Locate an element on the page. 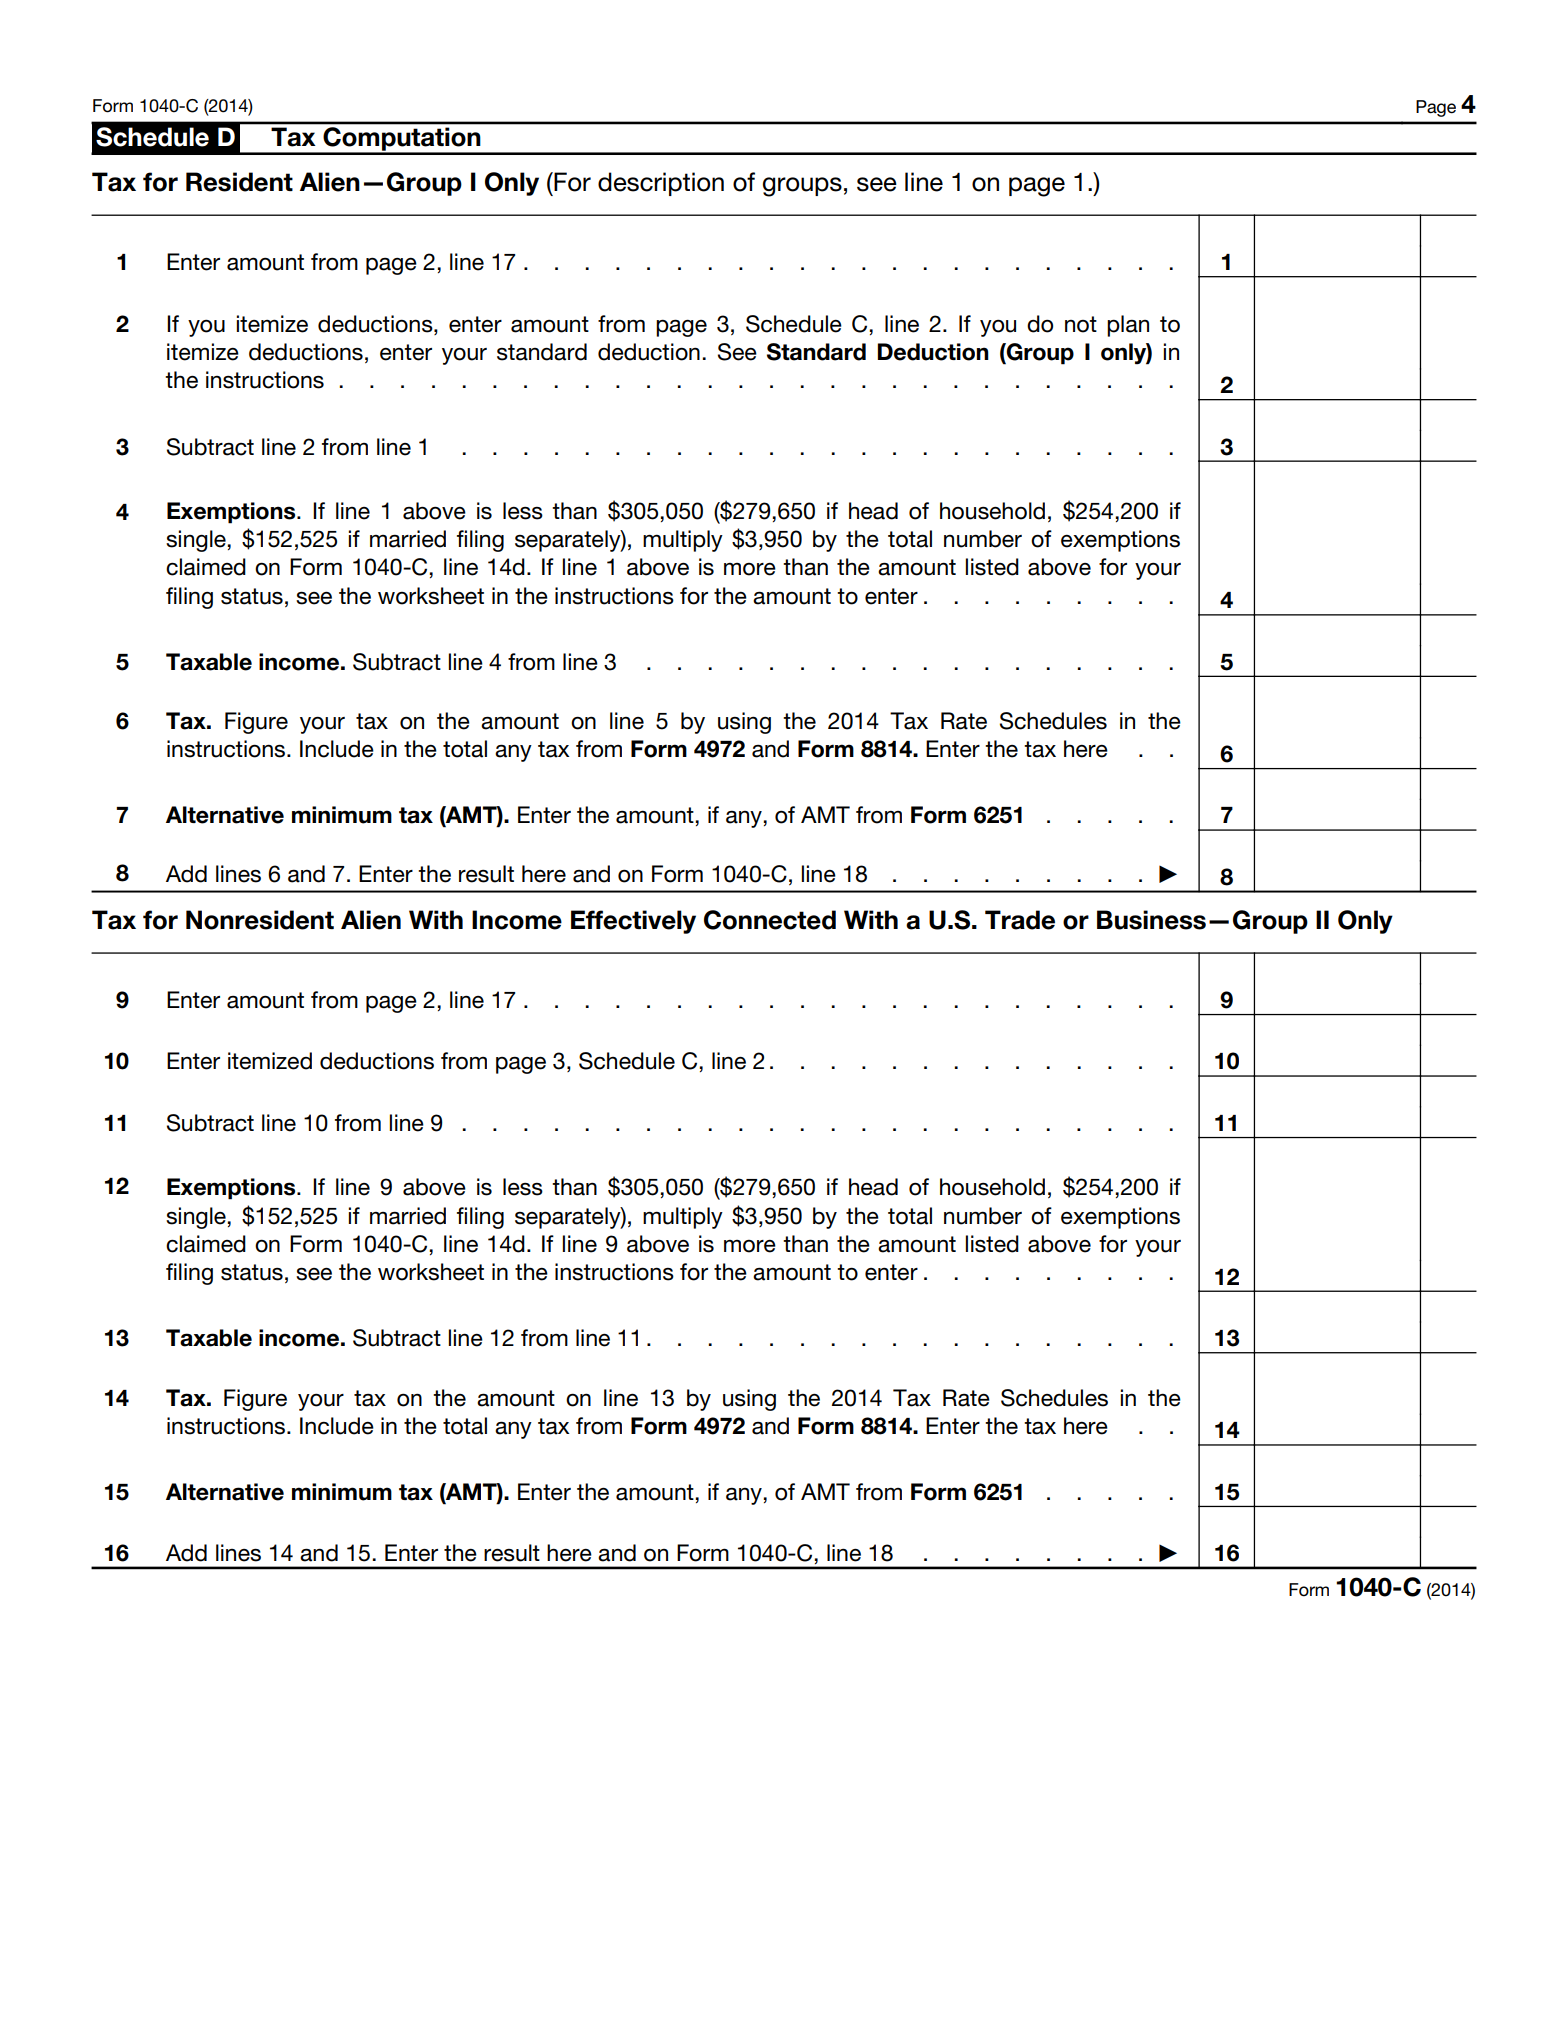 This page has height=2029, width=1568. Effectively is located at coordinates (633, 922).
